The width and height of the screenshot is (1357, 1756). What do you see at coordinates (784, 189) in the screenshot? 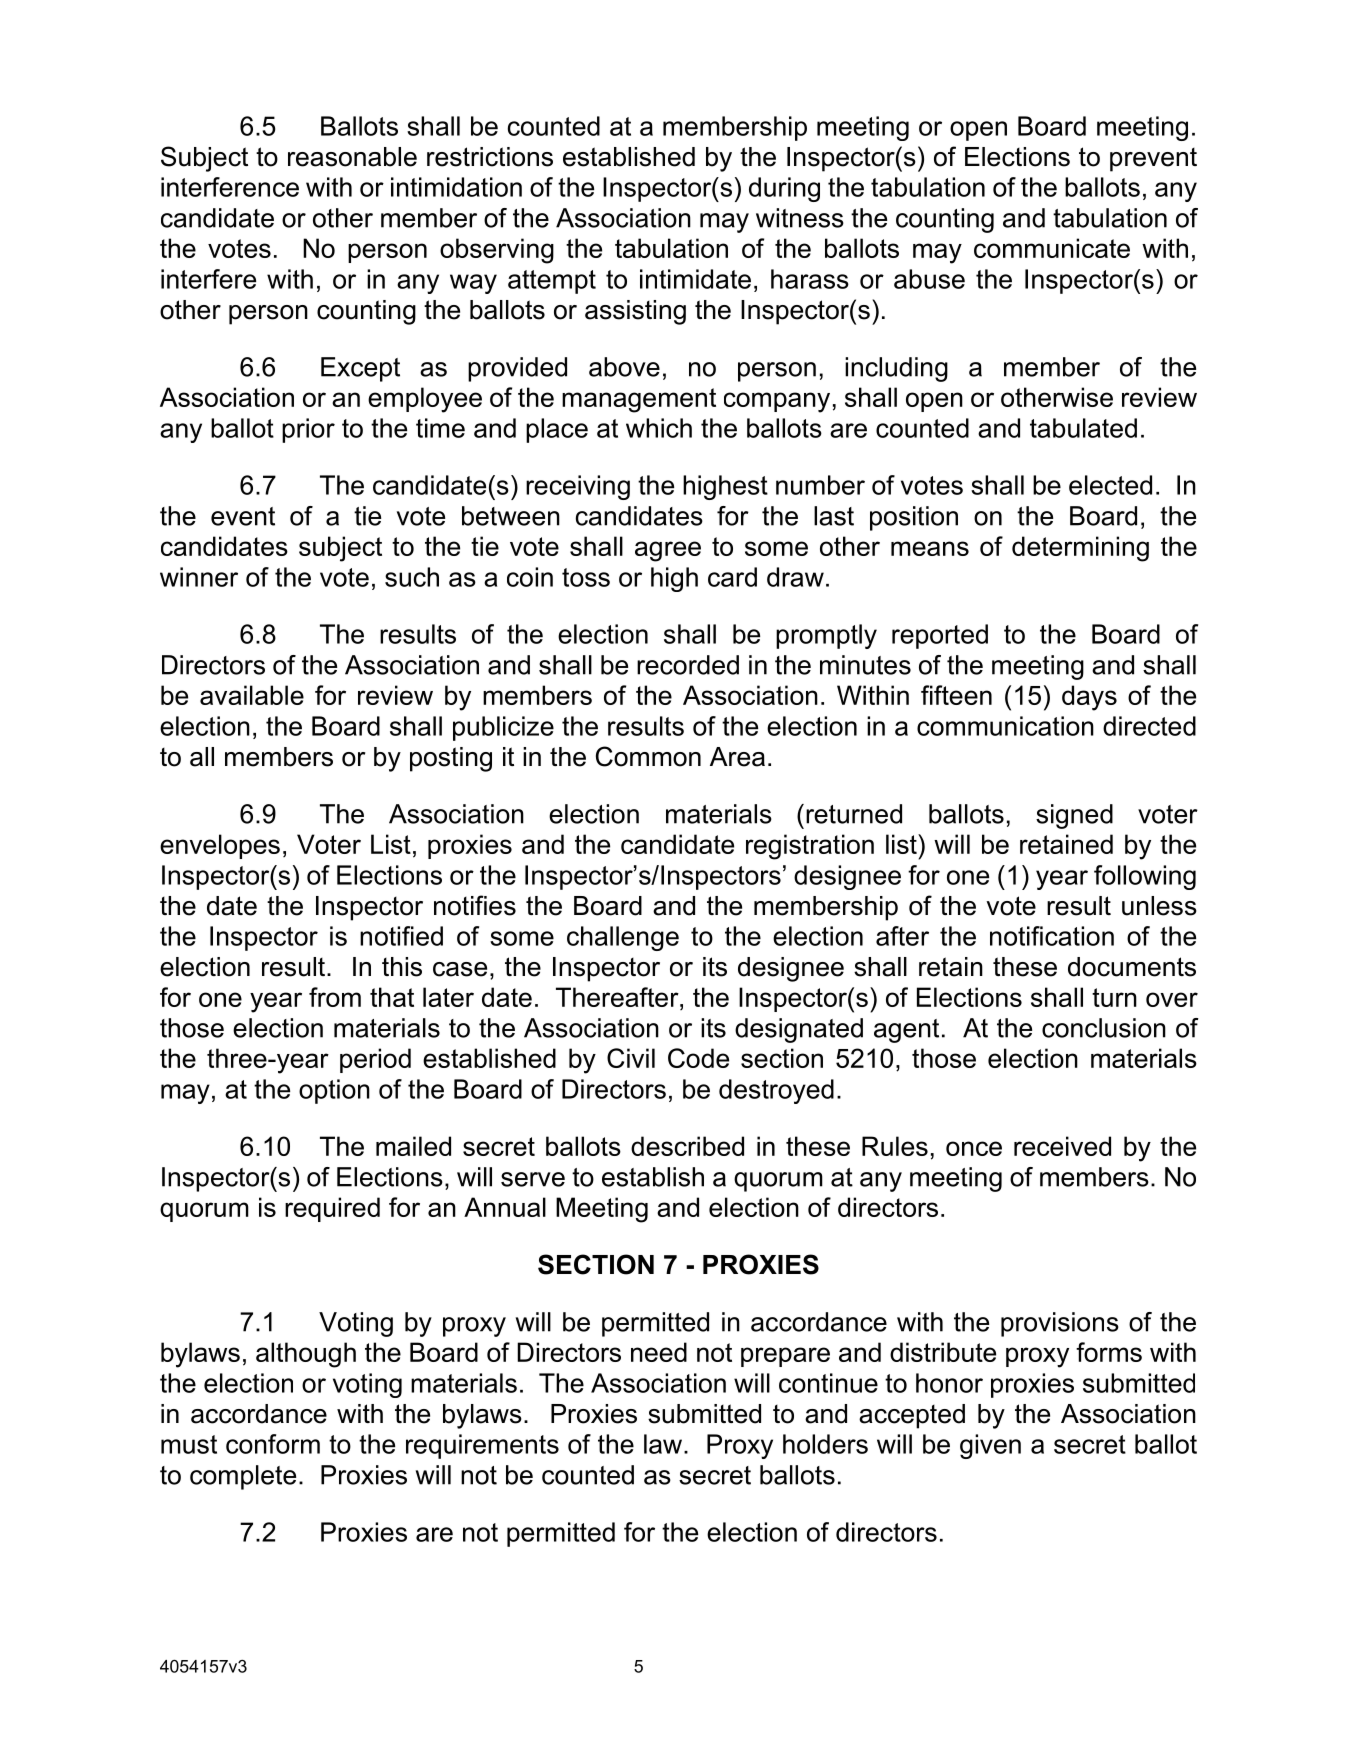
I see `during` at bounding box center [784, 189].
